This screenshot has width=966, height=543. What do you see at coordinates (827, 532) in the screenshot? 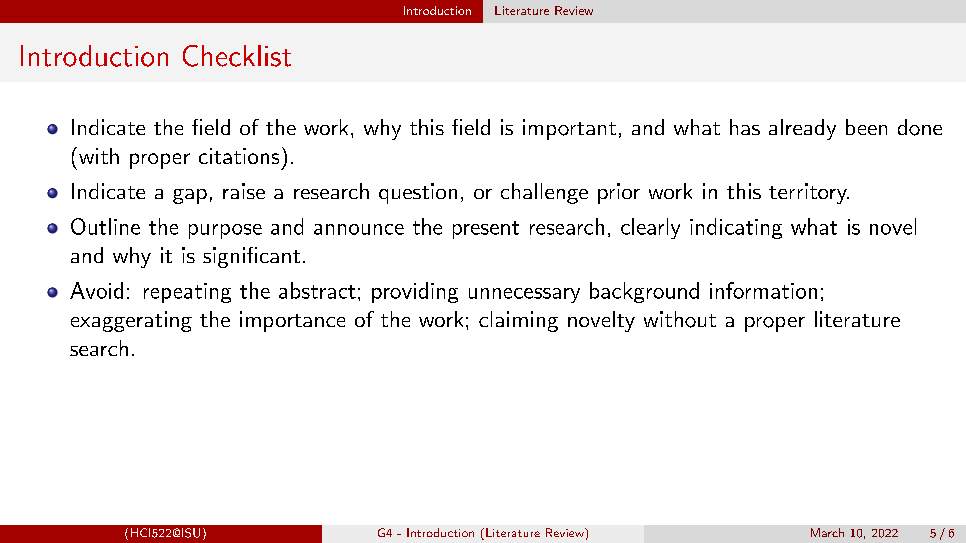
I see `March` at bounding box center [827, 532].
